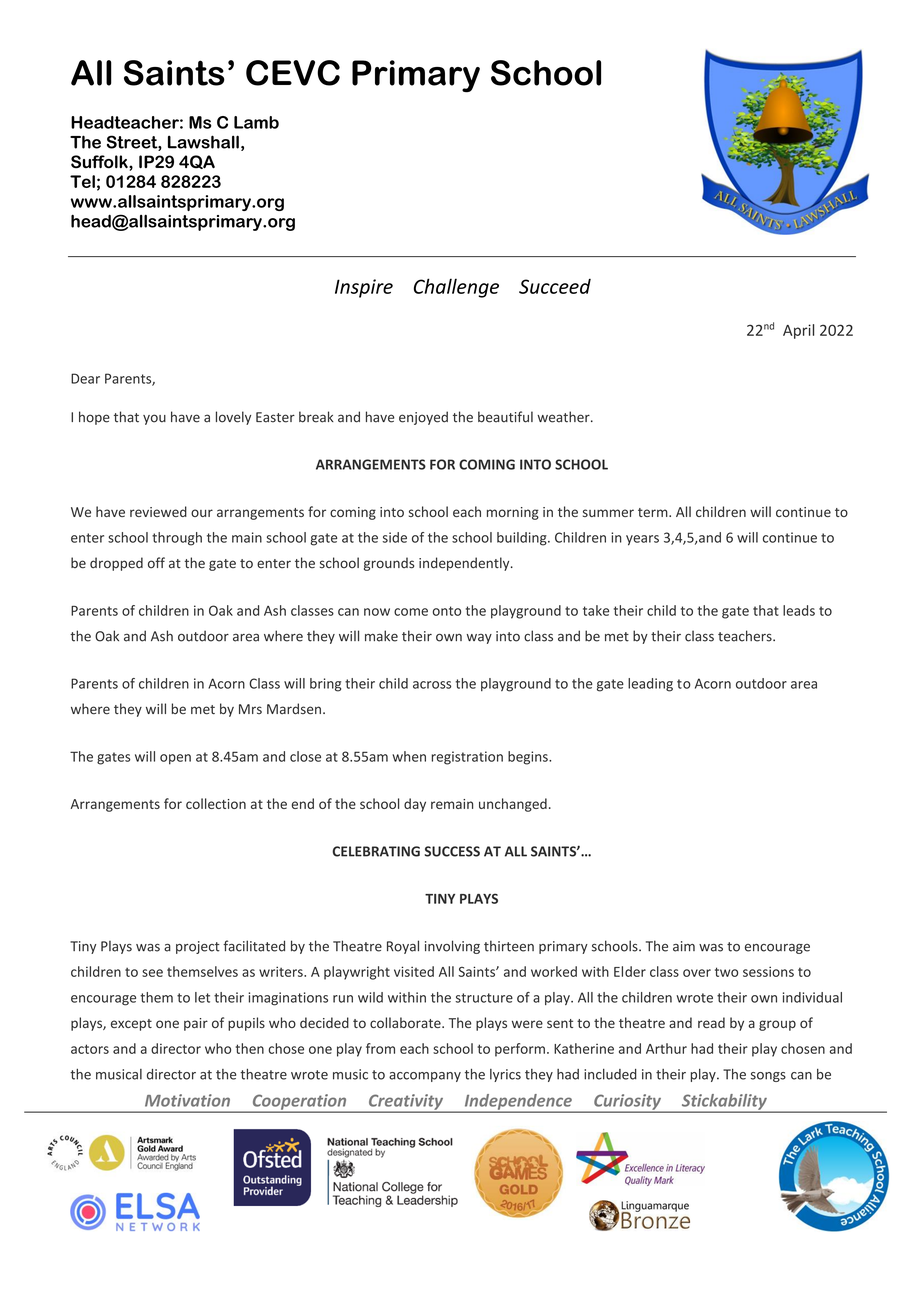 The width and height of the document is (924, 1308). Describe the element at coordinates (425, 1077) in the document. I see `accompany` at that location.
